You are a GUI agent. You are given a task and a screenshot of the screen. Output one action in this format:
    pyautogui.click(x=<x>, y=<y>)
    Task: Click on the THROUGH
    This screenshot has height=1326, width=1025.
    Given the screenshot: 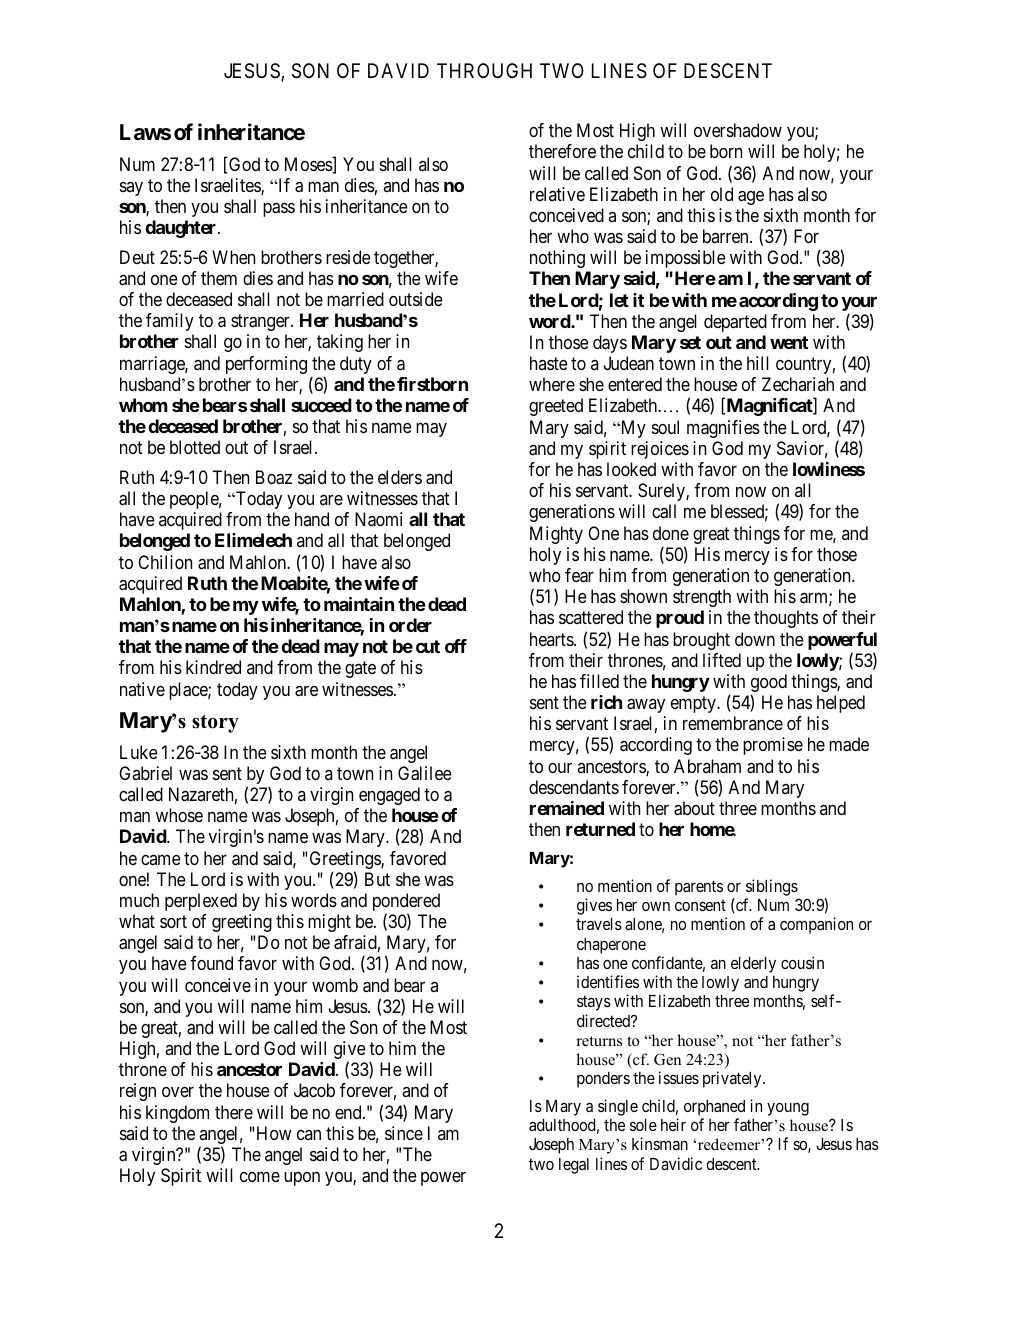 What is the action you would take?
    pyautogui.click(x=484, y=70)
